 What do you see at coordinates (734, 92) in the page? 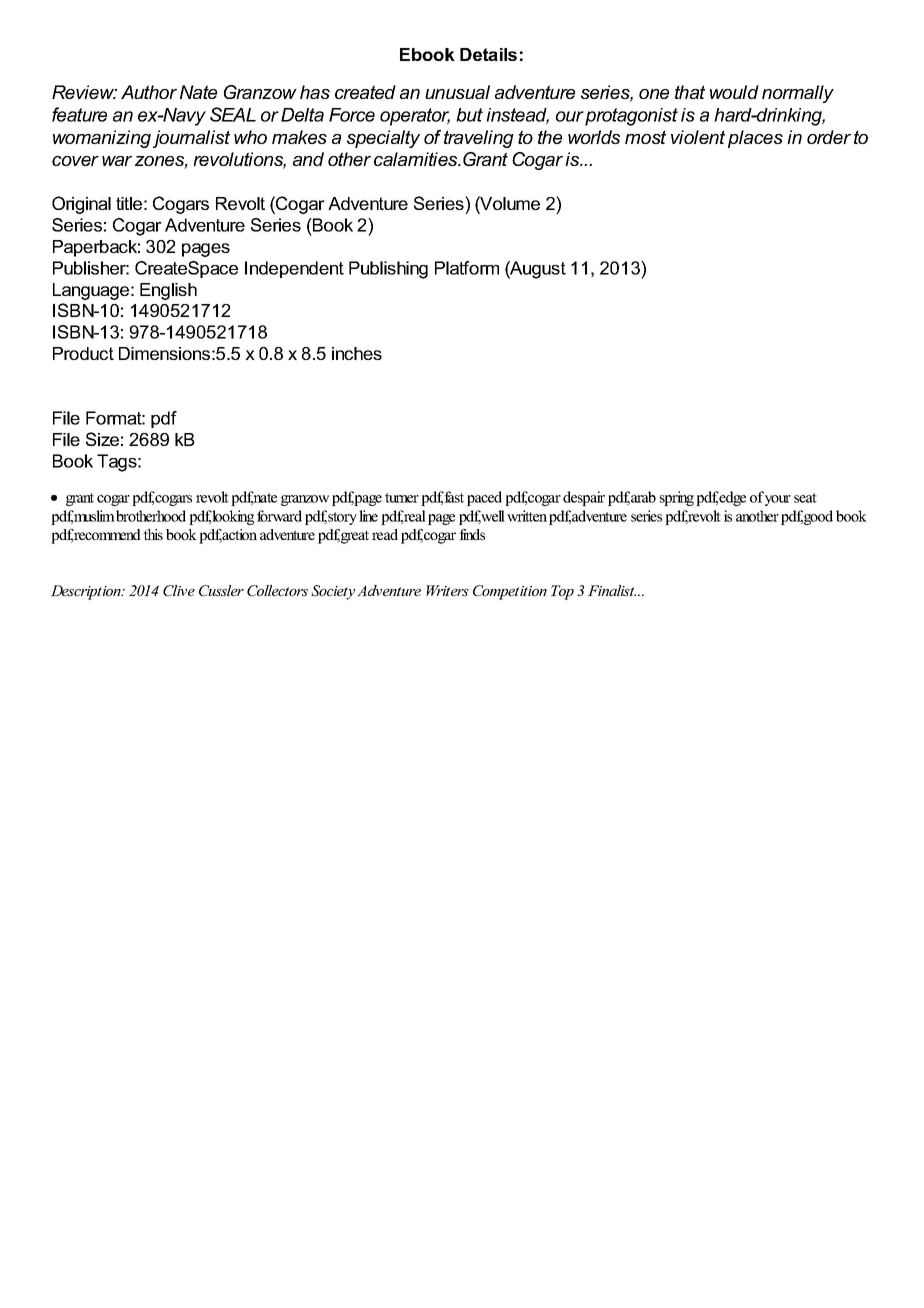
I see `would` at bounding box center [734, 92].
